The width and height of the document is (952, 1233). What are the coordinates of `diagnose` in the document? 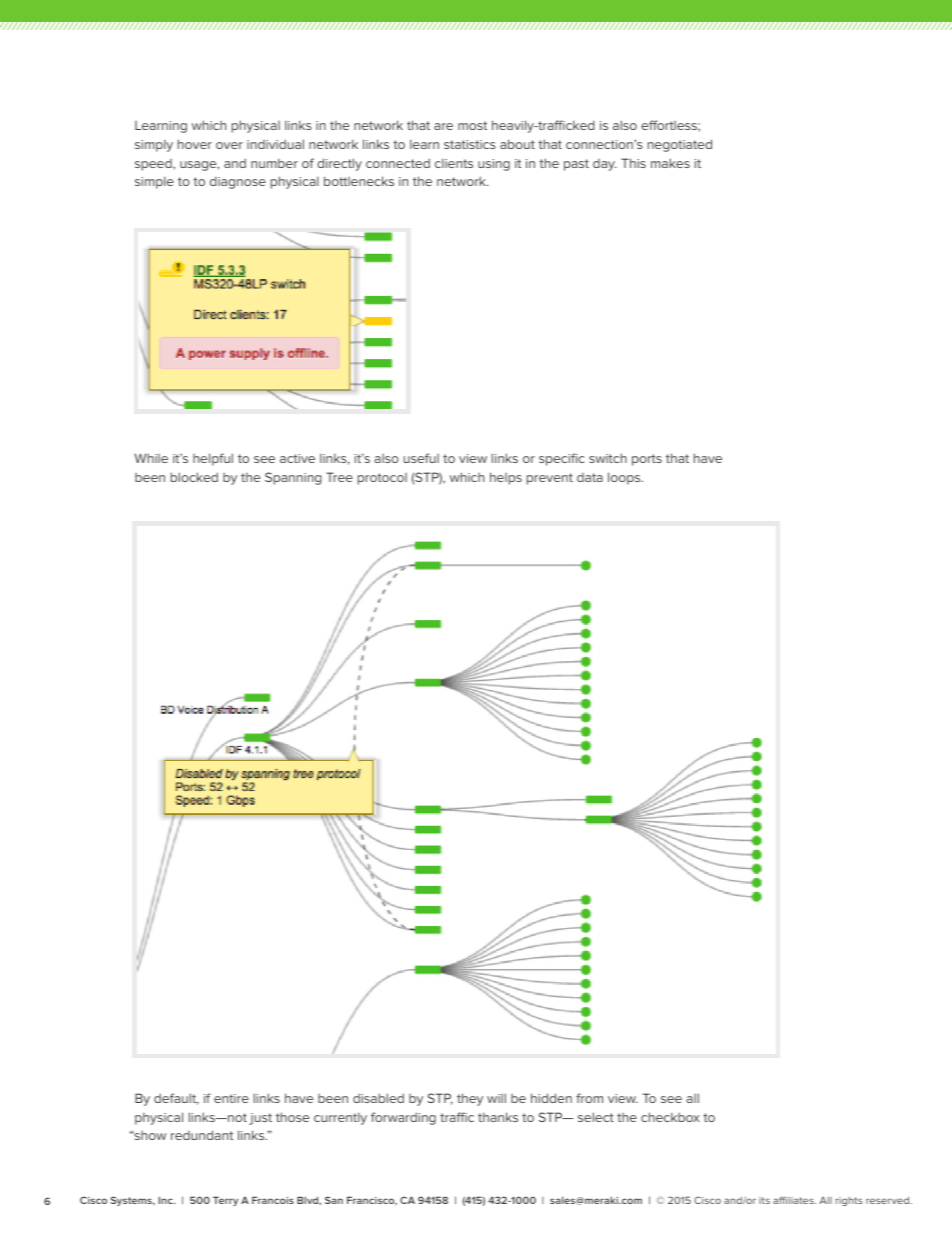 It's located at (238, 182).
